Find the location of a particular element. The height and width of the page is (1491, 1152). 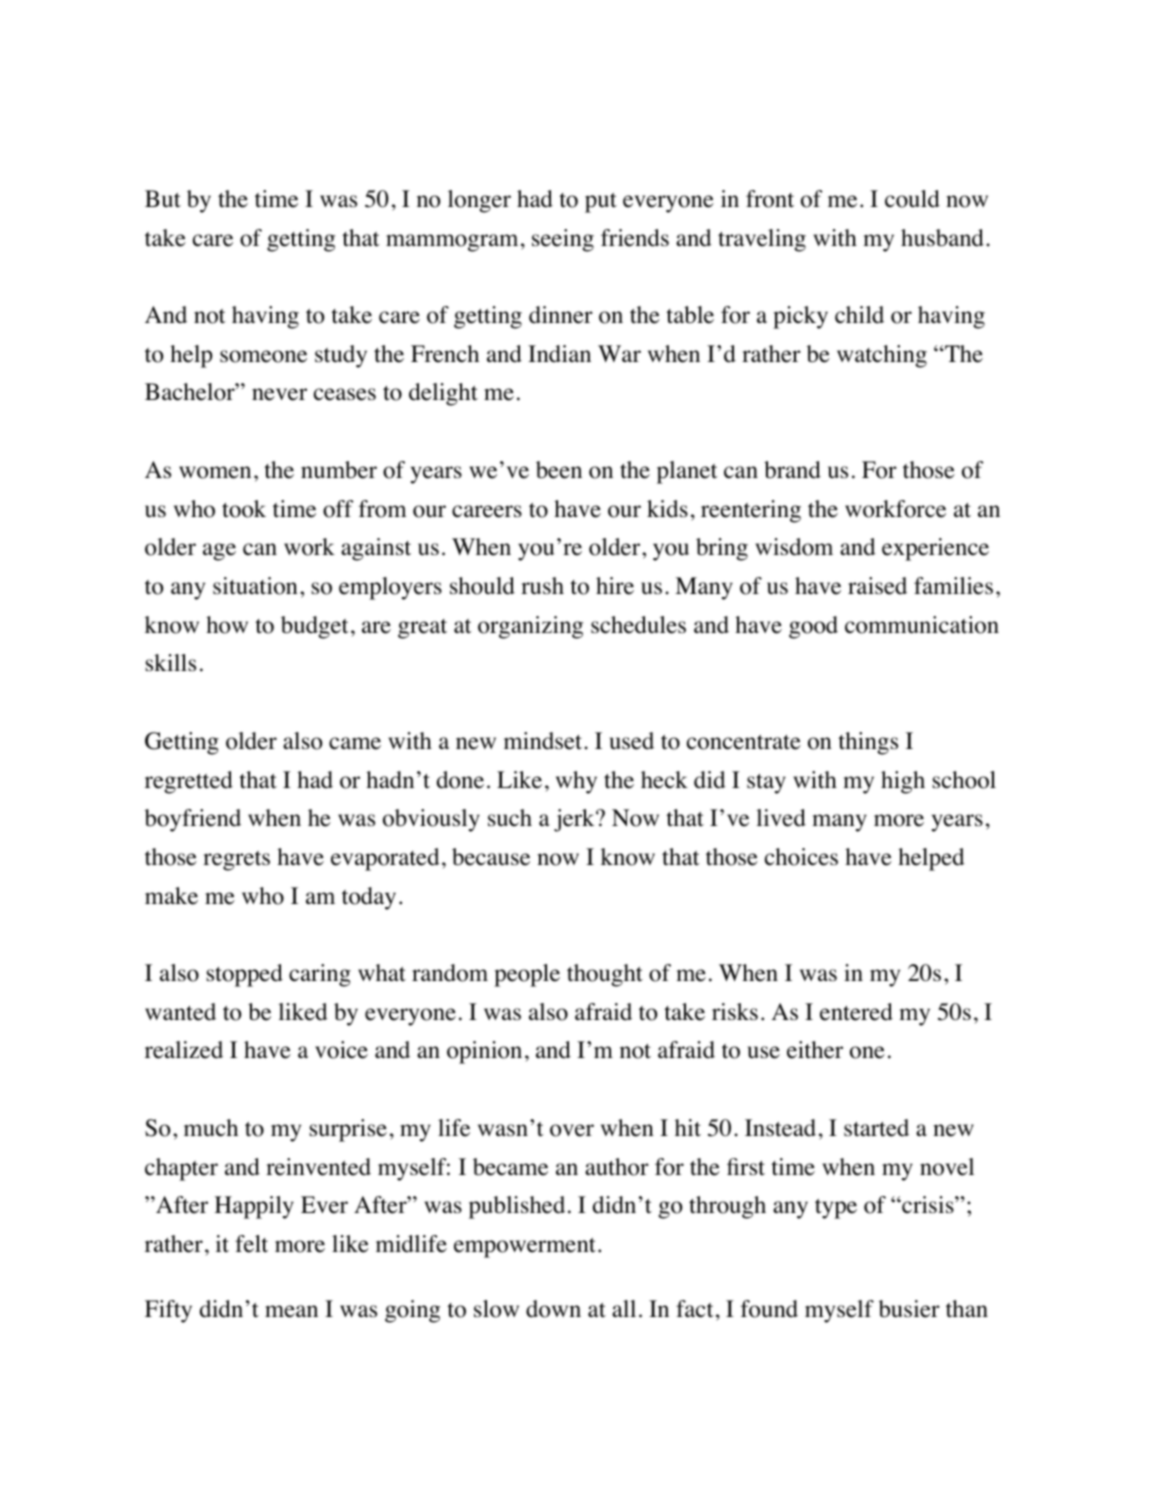

felt is located at coordinates (251, 1244).
